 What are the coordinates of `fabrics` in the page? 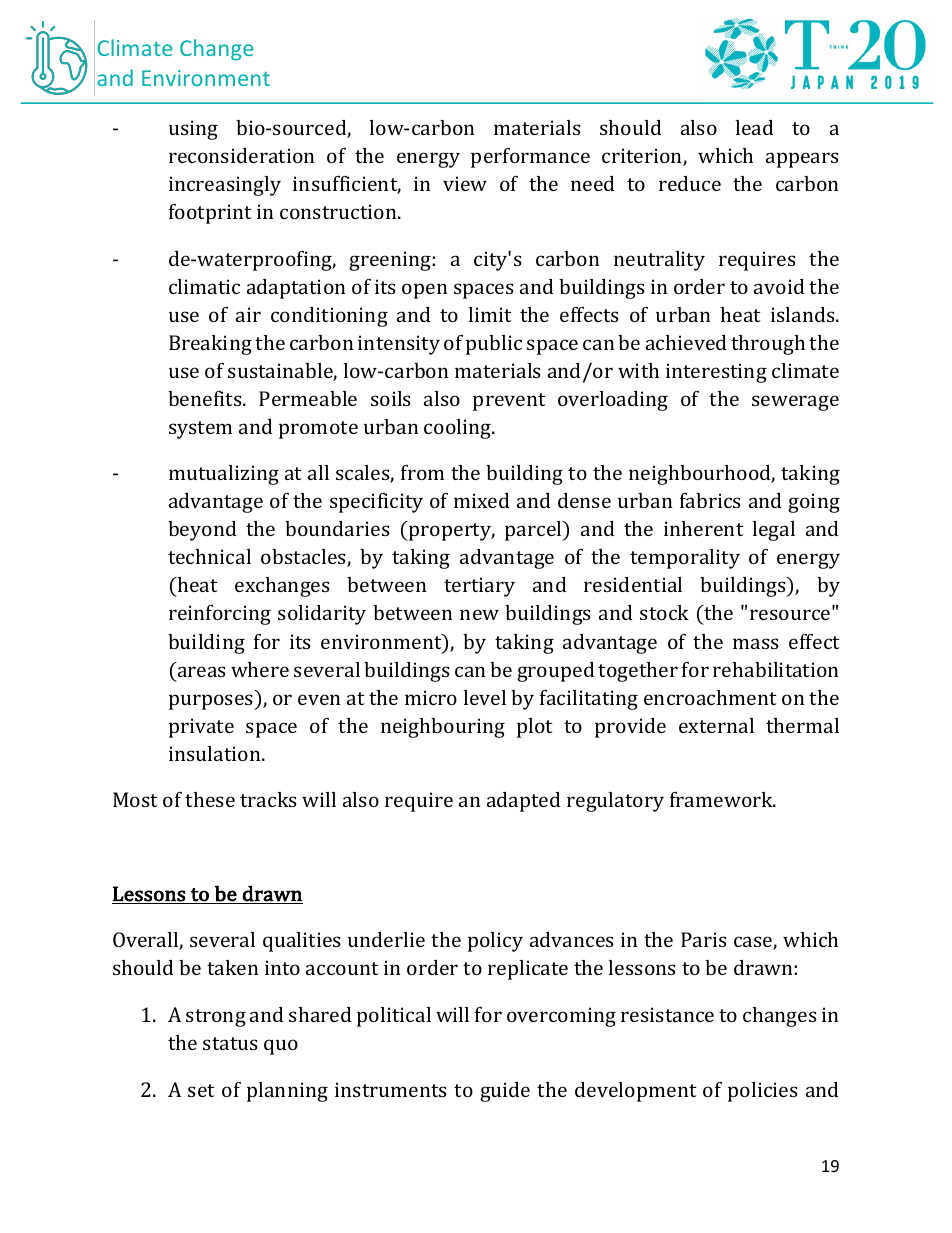 It's located at (710, 500).
